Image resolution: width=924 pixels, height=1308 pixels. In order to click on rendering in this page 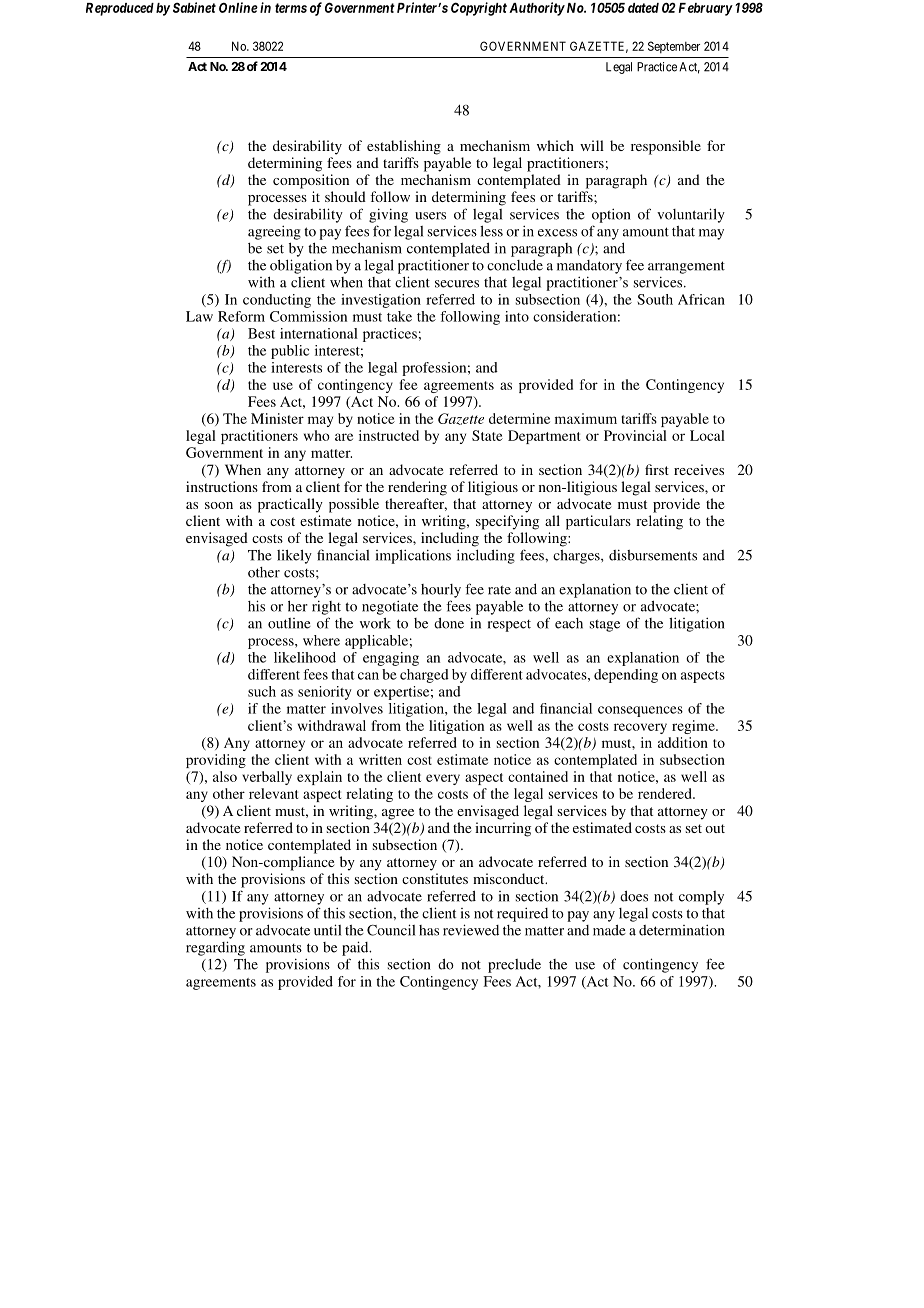, I will do `click(417, 488)`.
